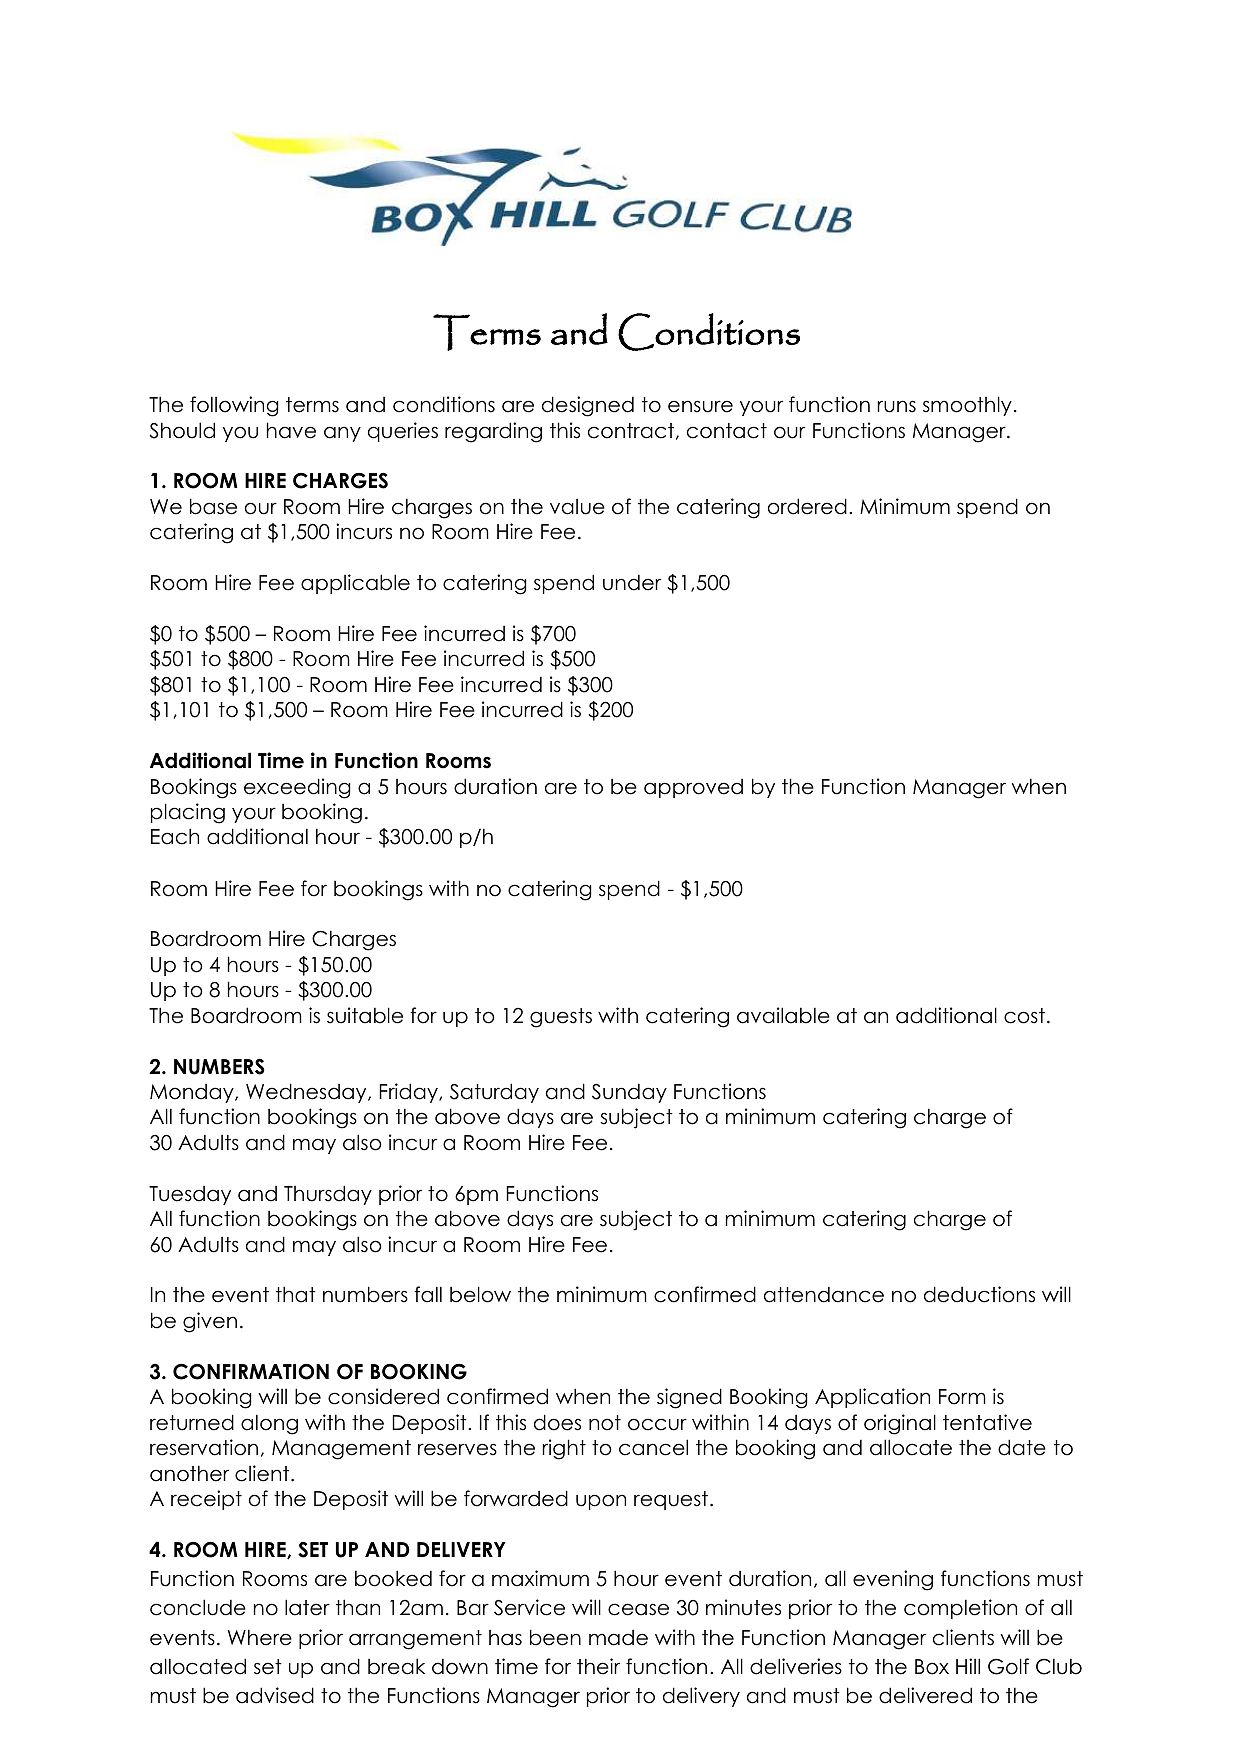 Image resolution: width=1235 pixels, height=1747 pixels. What do you see at coordinates (598, 1666) in the screenshot?
I see `their` at bounding box center [598, 1666].
